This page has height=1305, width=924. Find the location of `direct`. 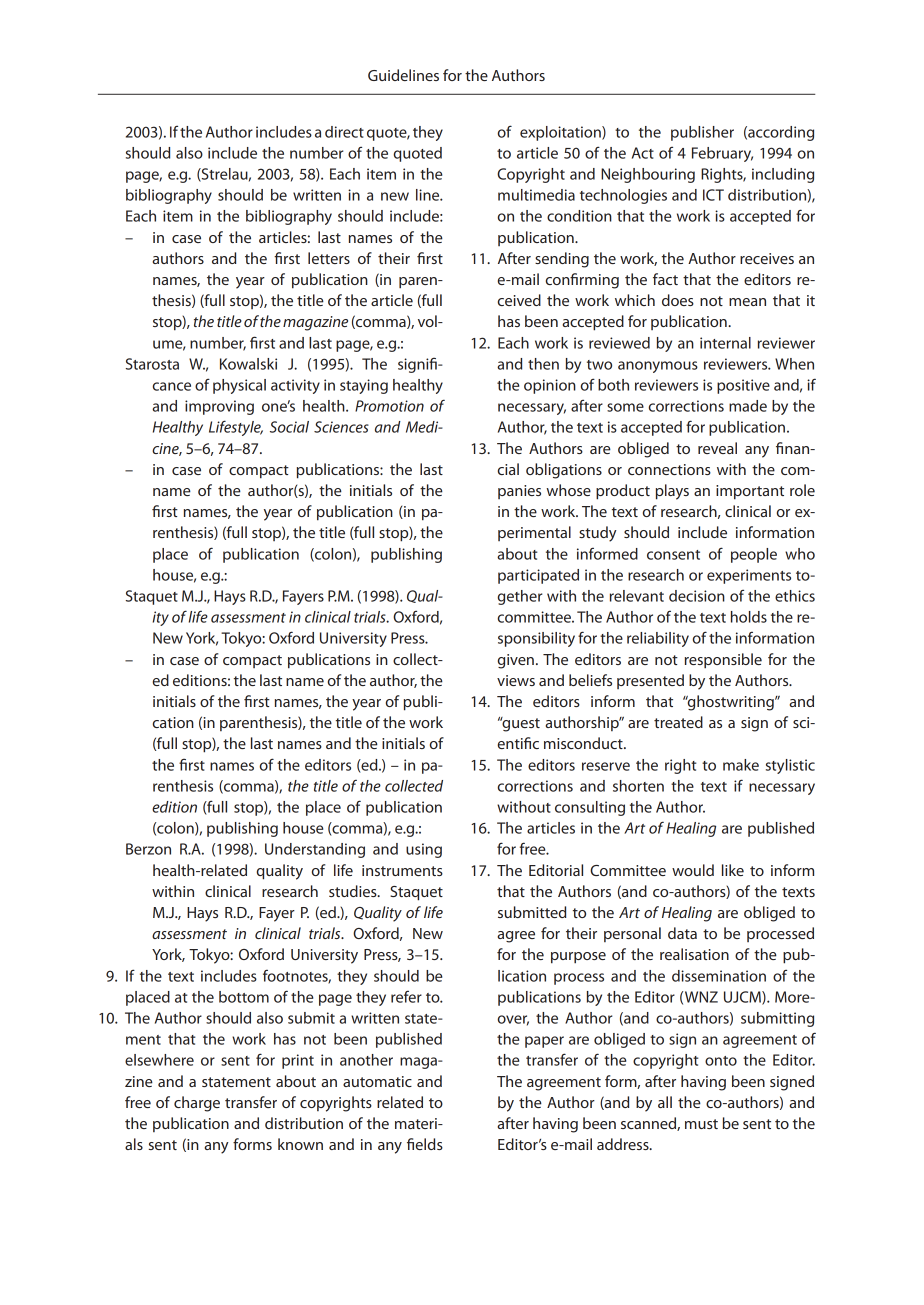

direct is located at coordinates (344, 132).
